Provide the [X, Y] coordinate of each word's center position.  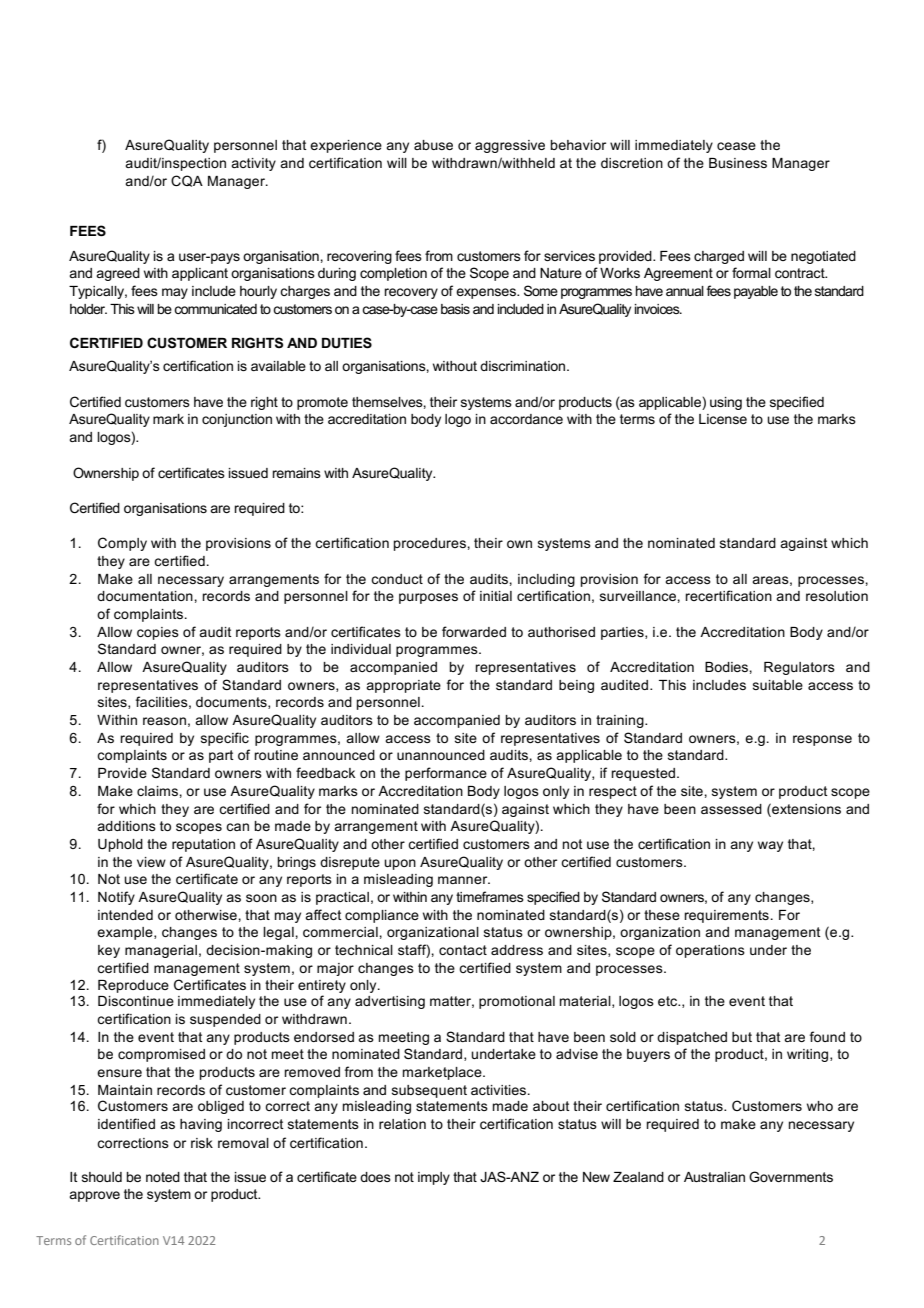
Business [738, 163]
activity [253, 164]
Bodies [727, 667]
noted [163, 1177]
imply [434, 1178]
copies [158, 633]
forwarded [474, 631]
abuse [433, 145]
